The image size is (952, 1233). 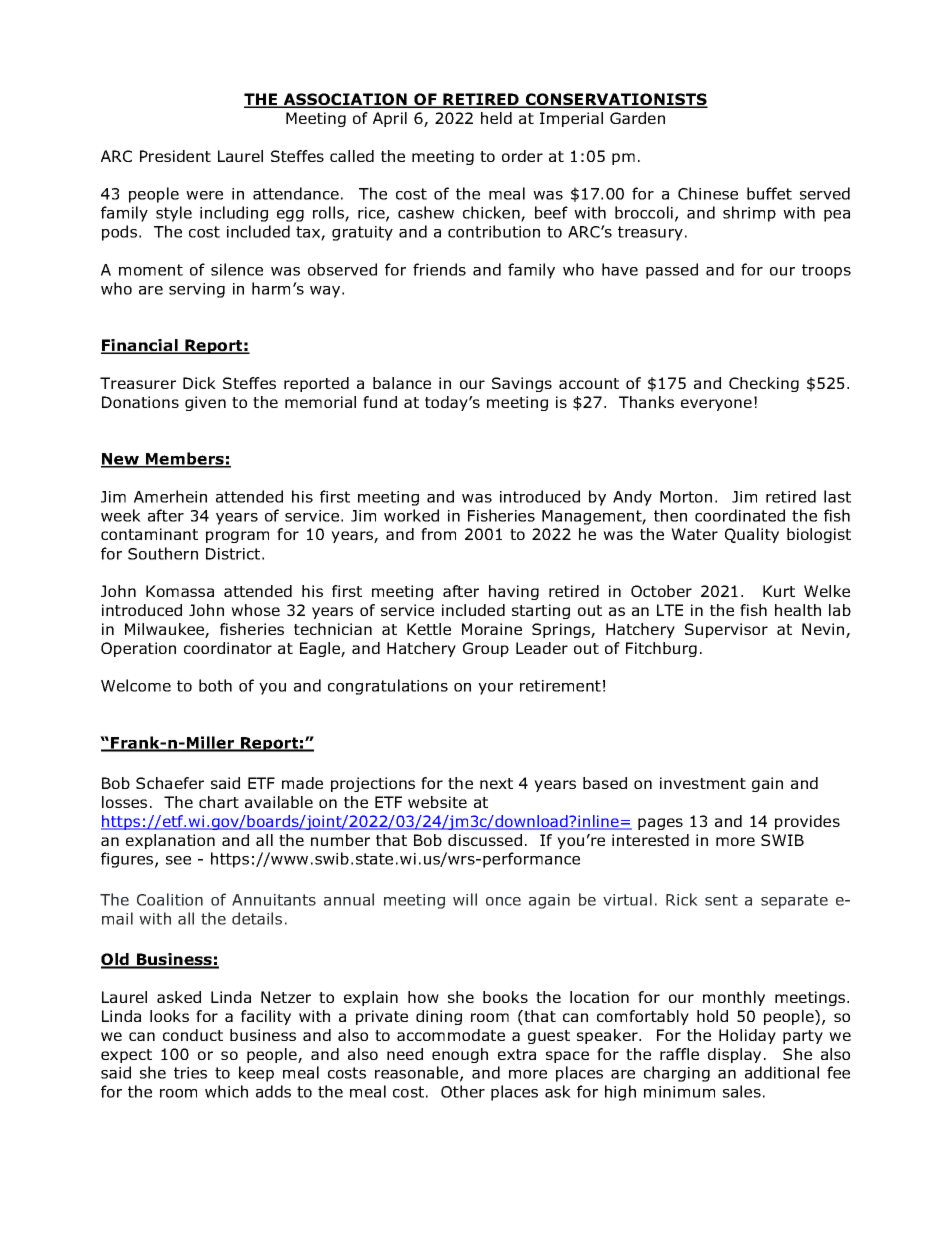 I want to click on buffet, so click(x=769, y=193).
